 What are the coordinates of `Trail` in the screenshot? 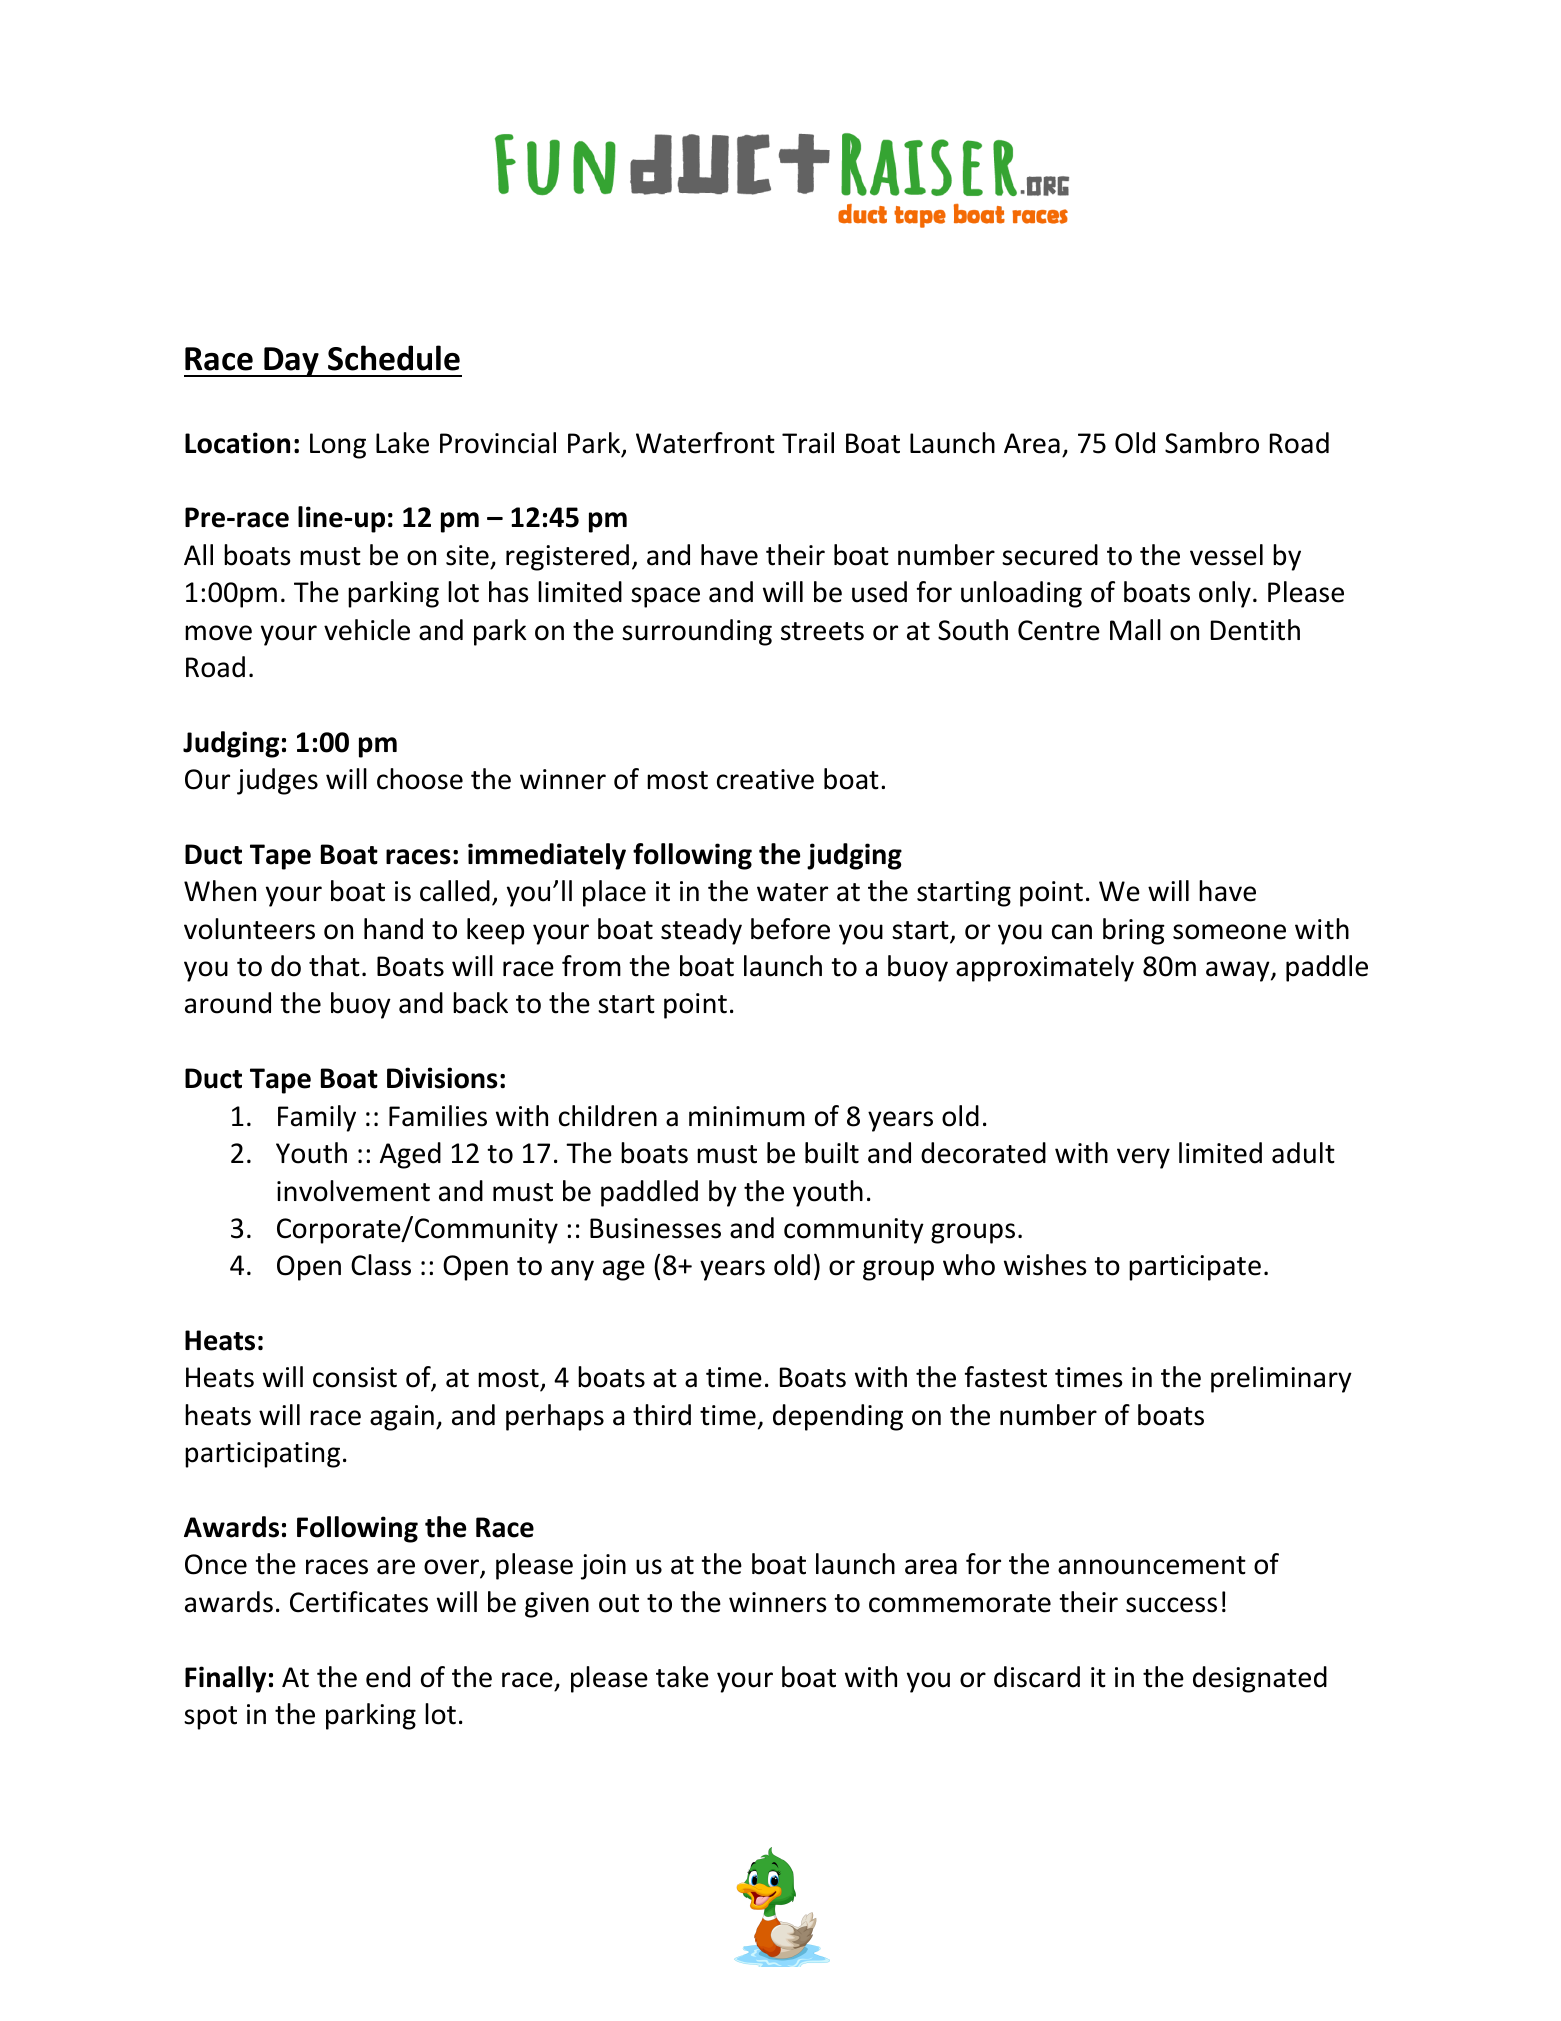 It's located at (808, 443).
